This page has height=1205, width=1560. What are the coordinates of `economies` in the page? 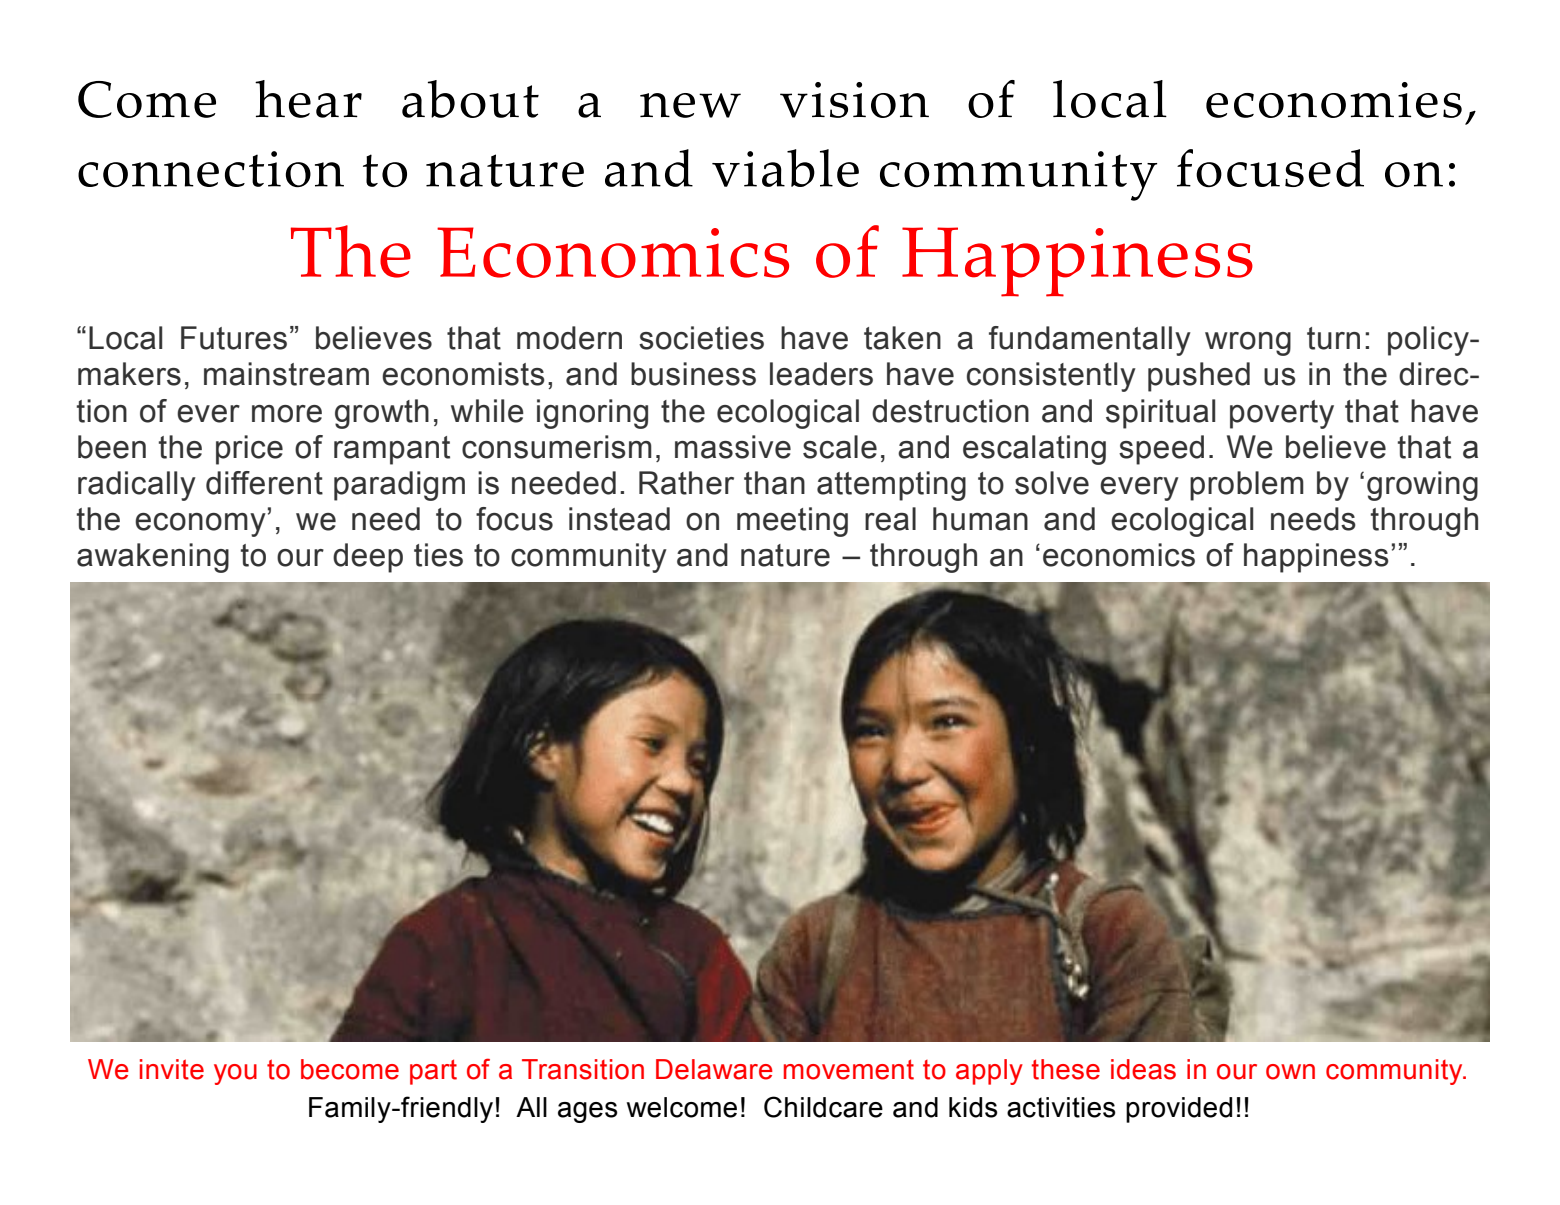 It's located at (1334, 100).
